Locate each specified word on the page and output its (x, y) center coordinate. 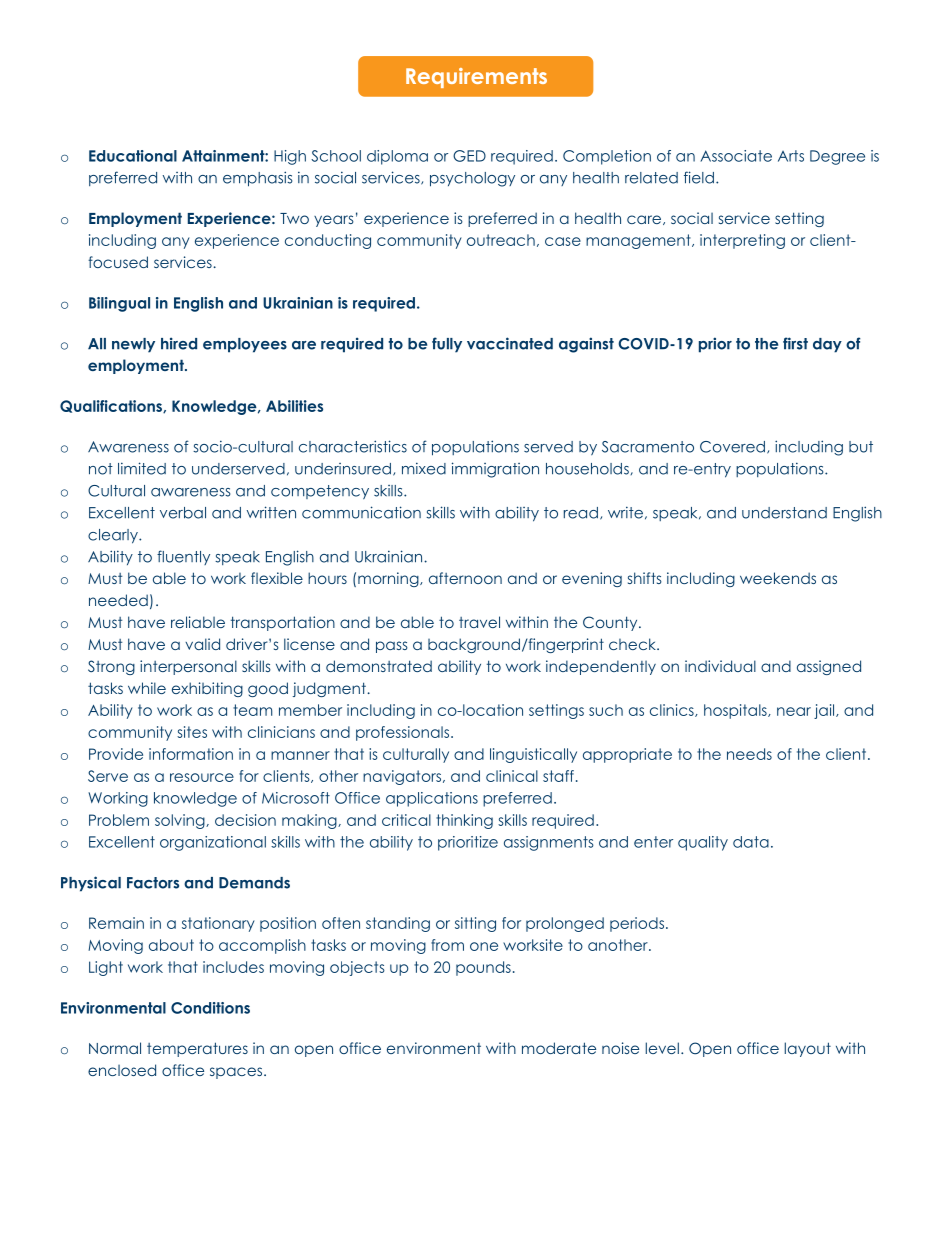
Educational (133, 156)
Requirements (476, 78)
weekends (778, 578)
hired (179, 343)
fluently (183, 557)
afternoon (465, 578)
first (795, 343)
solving (181, 821)
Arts (791, 156)
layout (808, 1049)
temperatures (197, 1049)
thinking (464, 821)
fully (447, 345)
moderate (559, 1048)
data (751, 842)
